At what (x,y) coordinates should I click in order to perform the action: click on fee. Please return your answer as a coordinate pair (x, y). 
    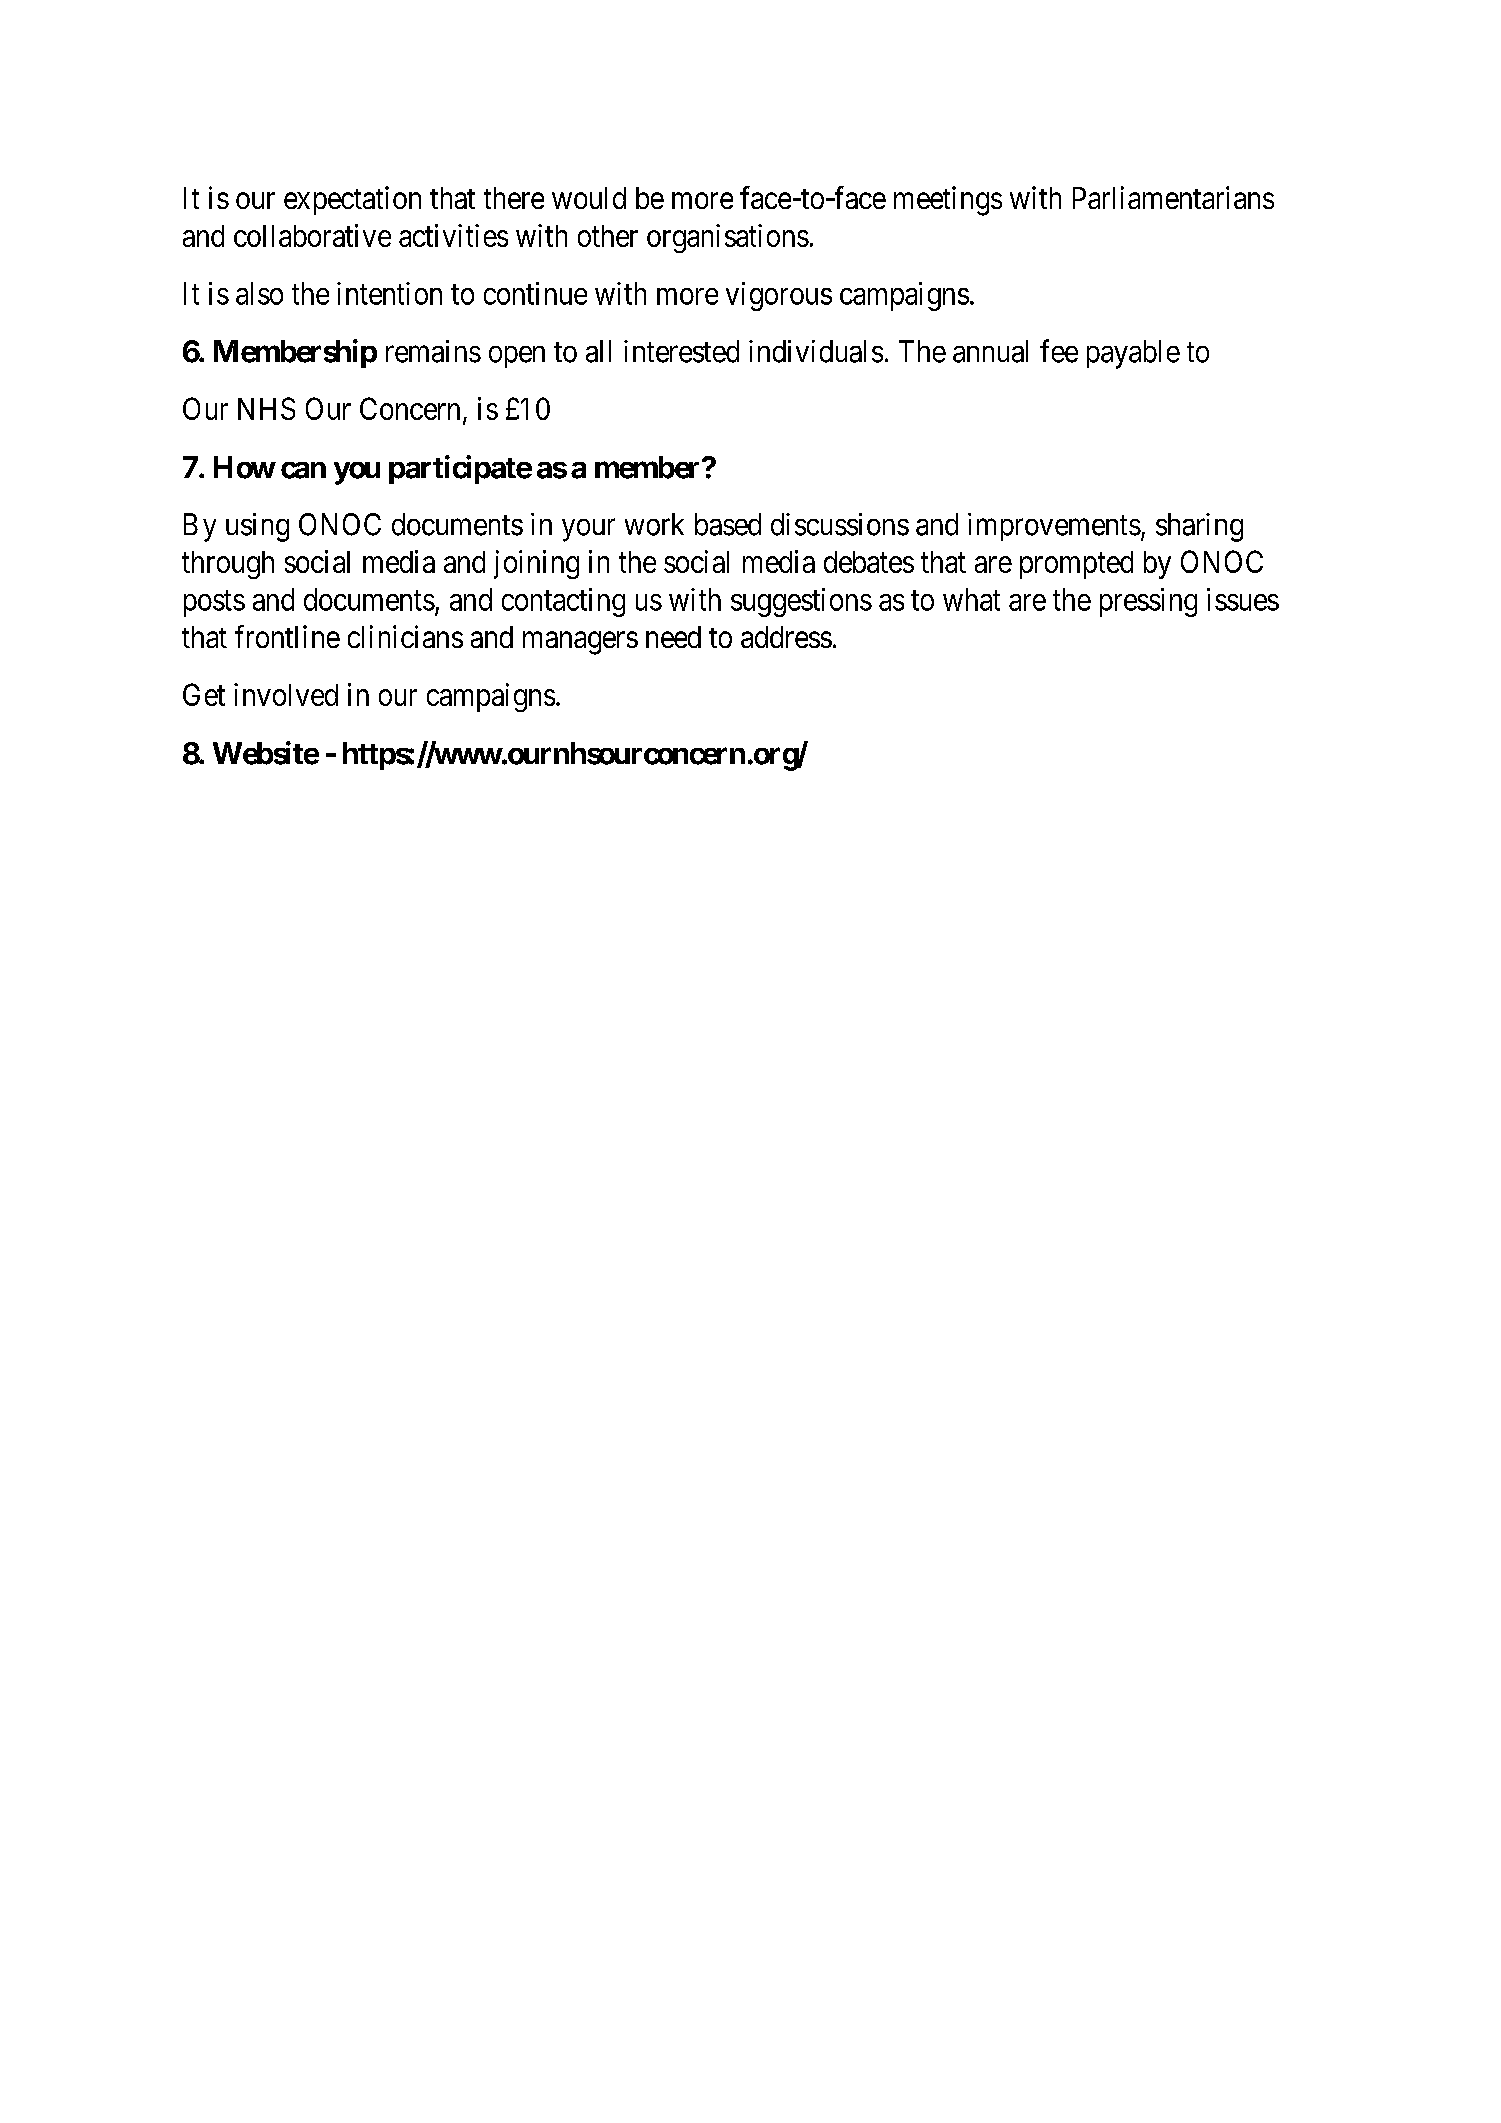
    Looking at the image, I should click on (1059, 351).
